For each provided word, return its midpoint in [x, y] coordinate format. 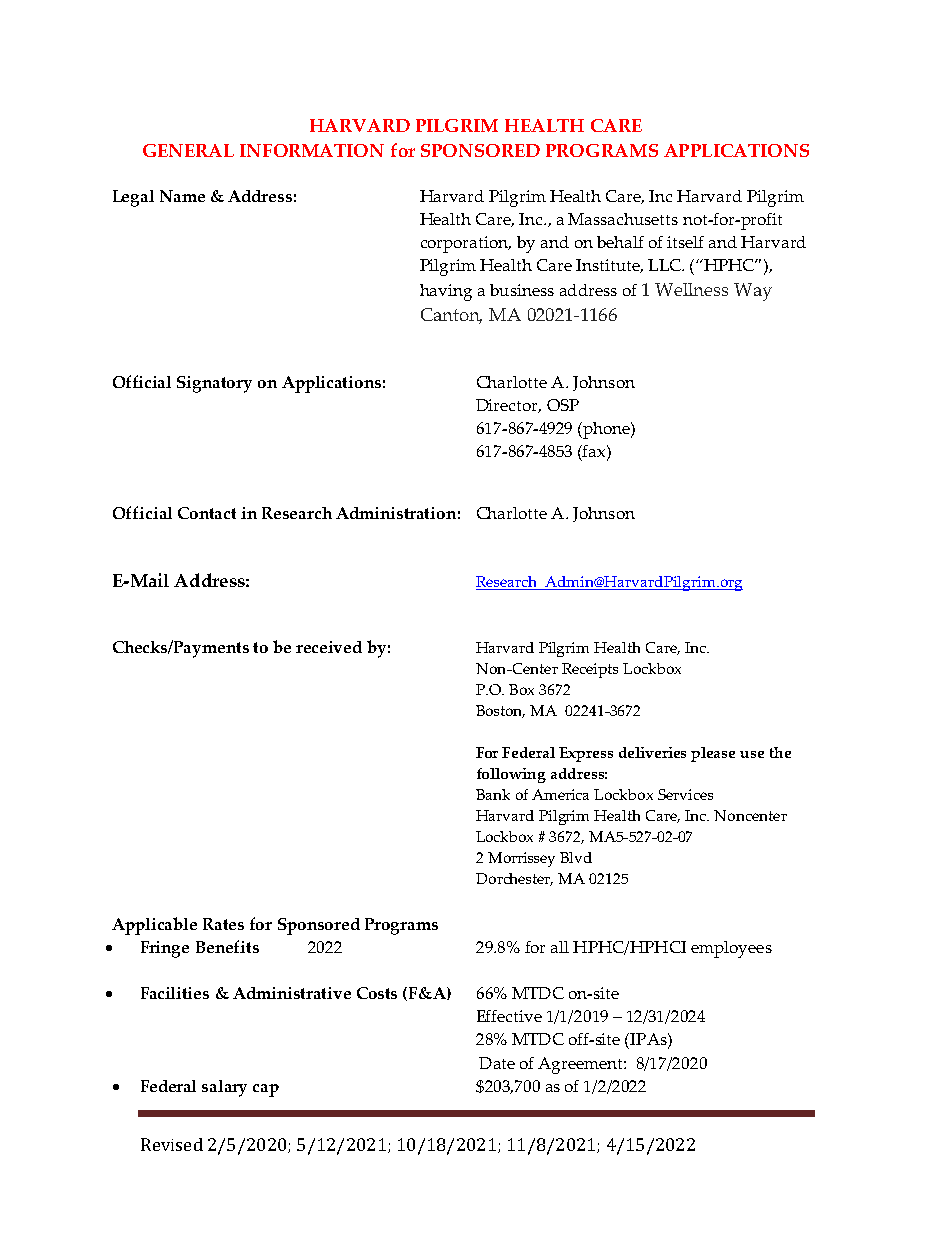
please [713, 754]
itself [685, 242]
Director [508, 406]
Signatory [214, 384]
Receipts [590, 670]
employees [731, 949]
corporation [466, 244]
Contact [207, 513]
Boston [500, 711]
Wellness [691, 289]
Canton [451, 316]
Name [182, 196]
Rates [223, 924]
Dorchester [514, 879]
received [329, 647]
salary [224, 1088]
